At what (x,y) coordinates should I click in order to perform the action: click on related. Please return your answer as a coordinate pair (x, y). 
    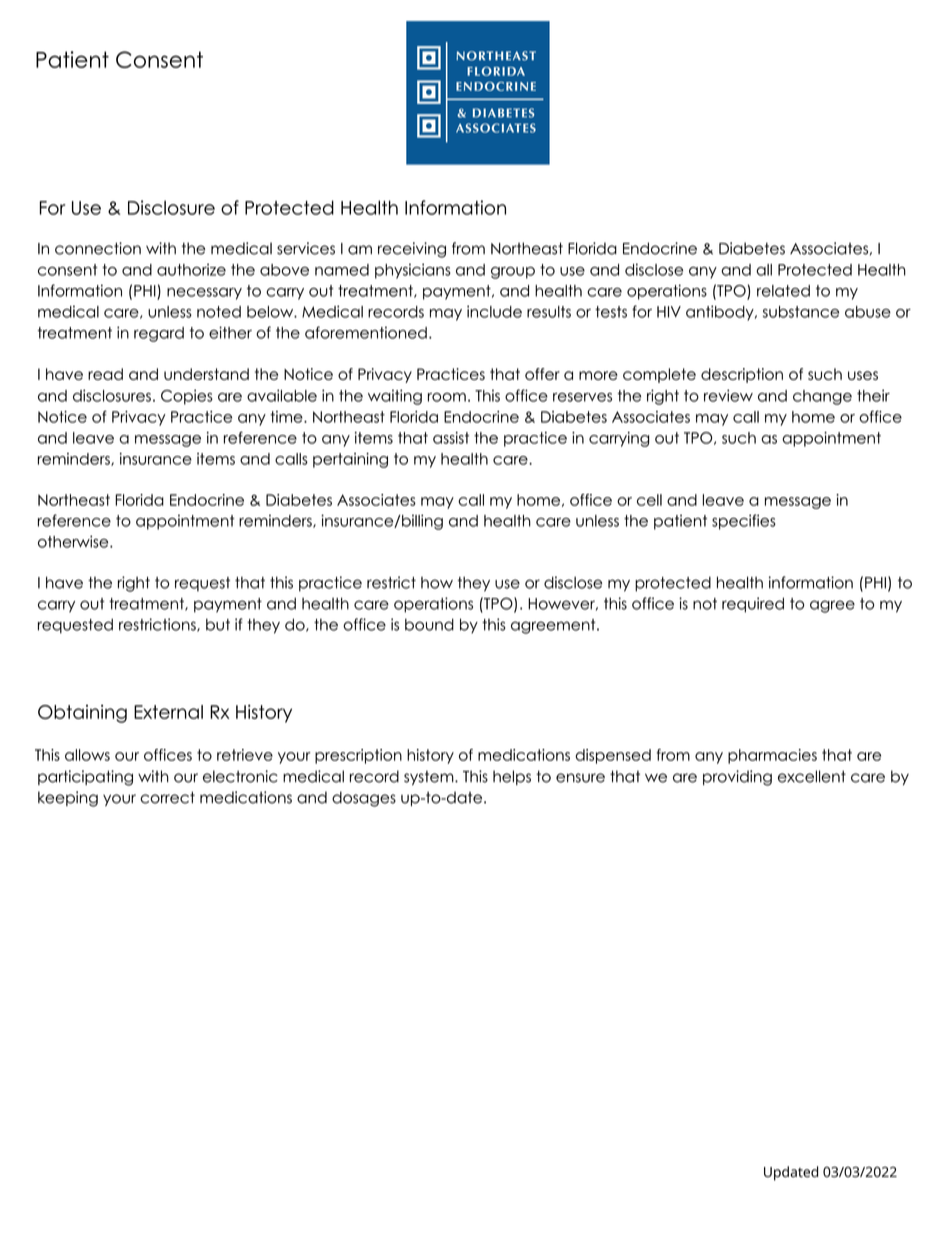
    Looking at the image, I should click on (783, 291).
